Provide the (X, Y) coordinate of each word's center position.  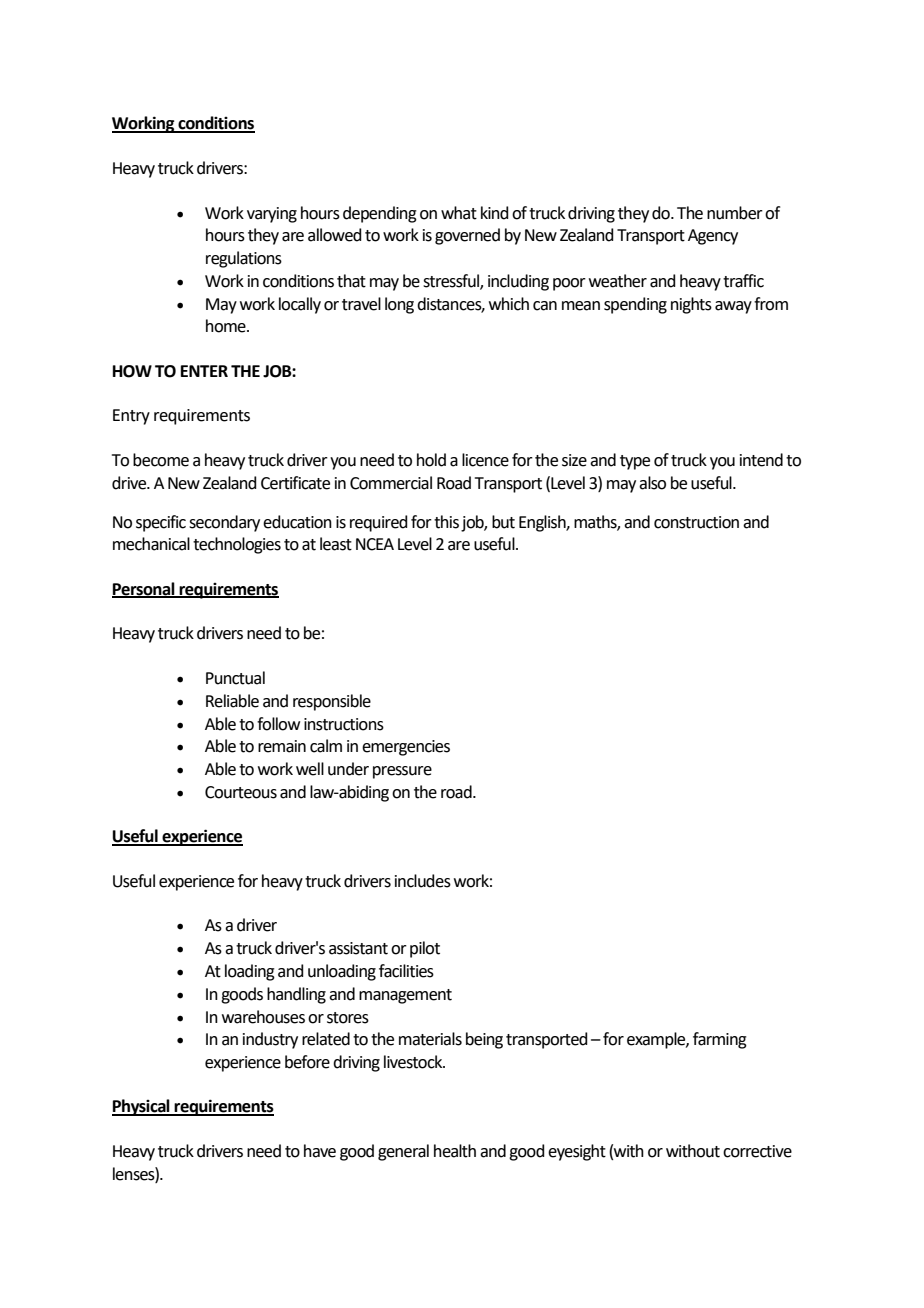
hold (431, 460)
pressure (402, 772)
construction (696, 522)
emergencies (406, 748)
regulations (244, 259)
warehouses (263, 1017)
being (484, 1040)
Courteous (241, 792)
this (446, 522)
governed (467, 236)
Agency (713, 237)
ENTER (204, 371)
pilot (425, 949)
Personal (144, 589)
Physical (142, 1107)
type (635, 462)
